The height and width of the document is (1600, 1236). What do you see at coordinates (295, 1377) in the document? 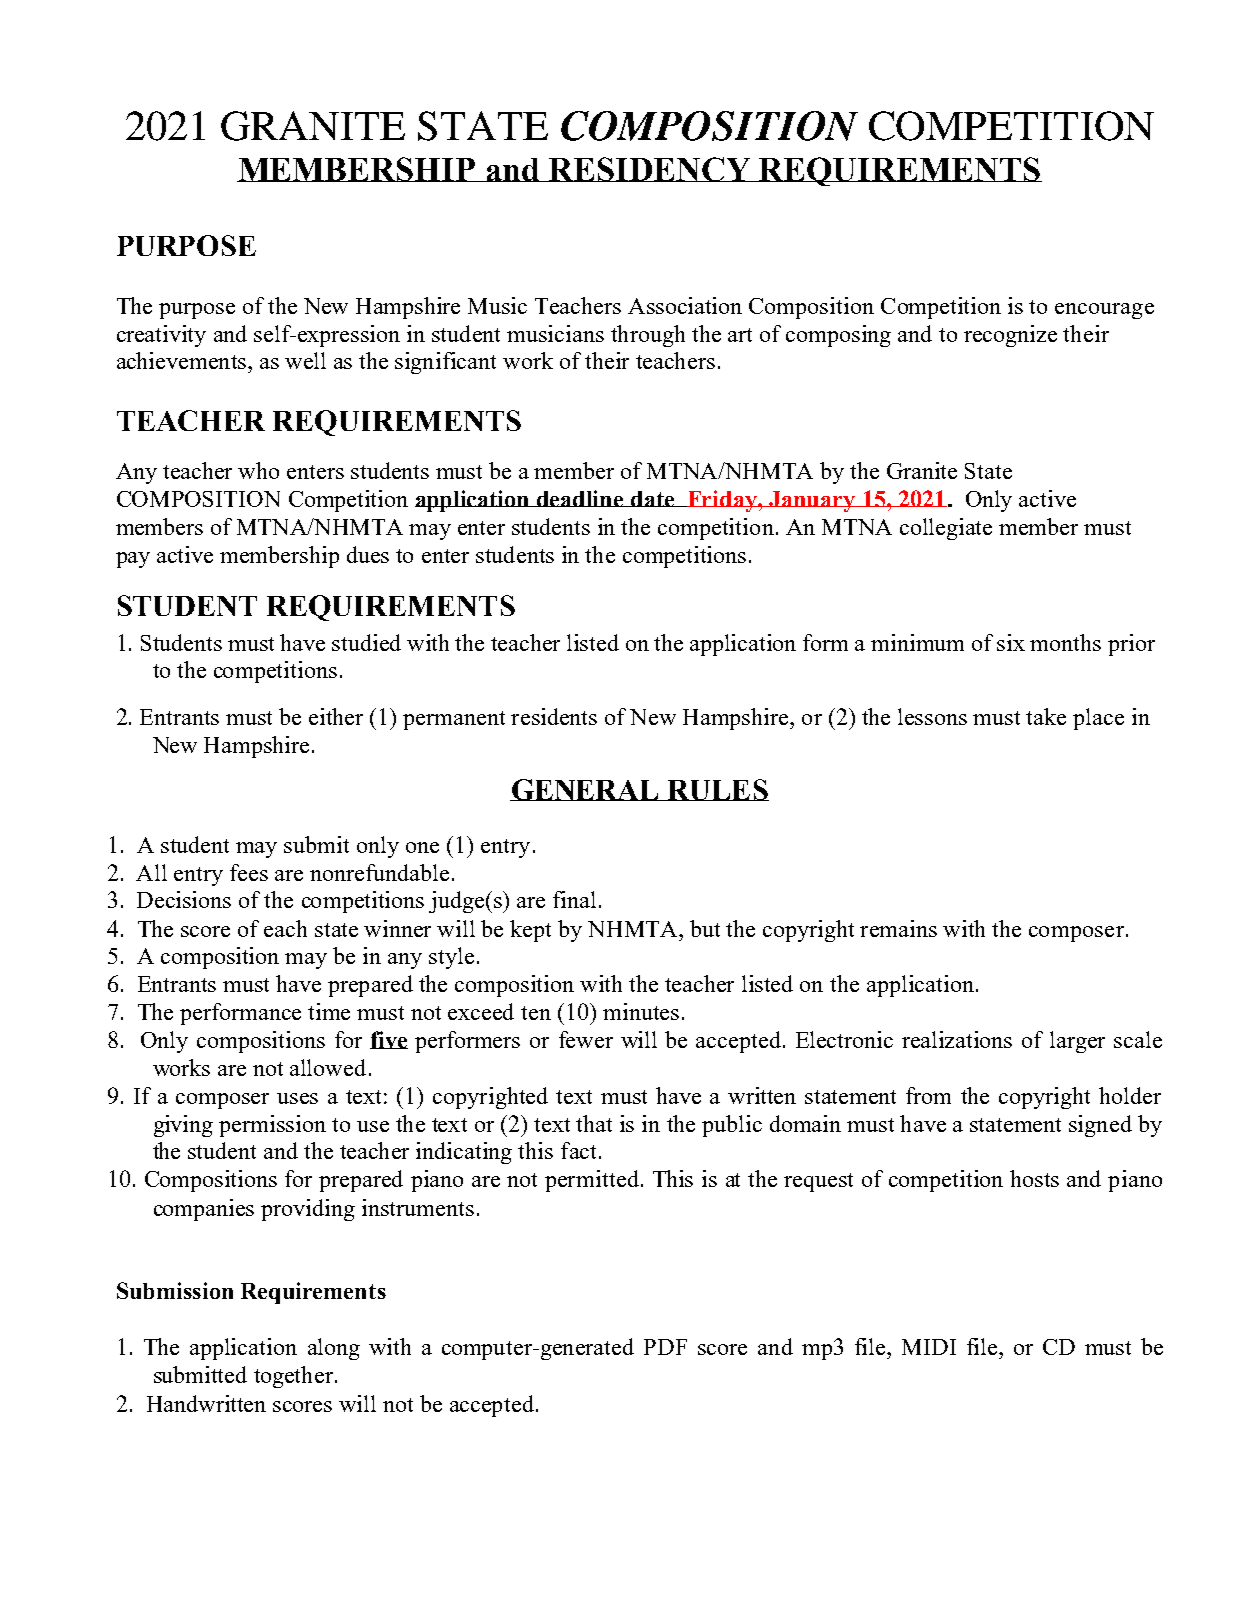
I see `together` at bounding box center [295, 1377].
